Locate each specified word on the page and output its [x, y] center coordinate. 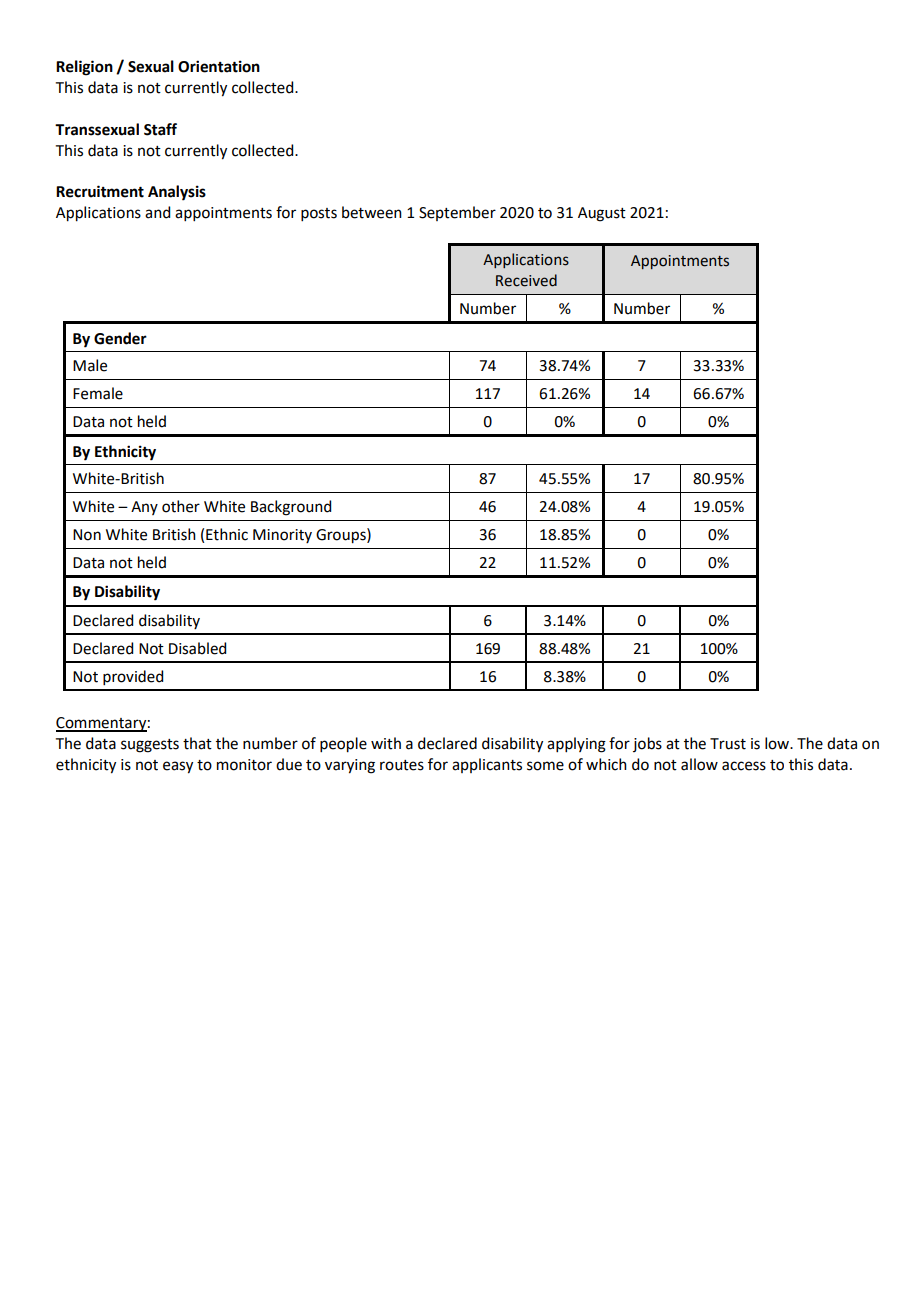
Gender [120, 338]
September [457, 213]
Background [291, 508]
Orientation [219, 66]
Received [526, 280]
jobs [647, 744]
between [372, 212]
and [157, 212]
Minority [282, 536]
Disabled [197, 648]
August [602, 214]
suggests [150, 746]
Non [87, 535]
